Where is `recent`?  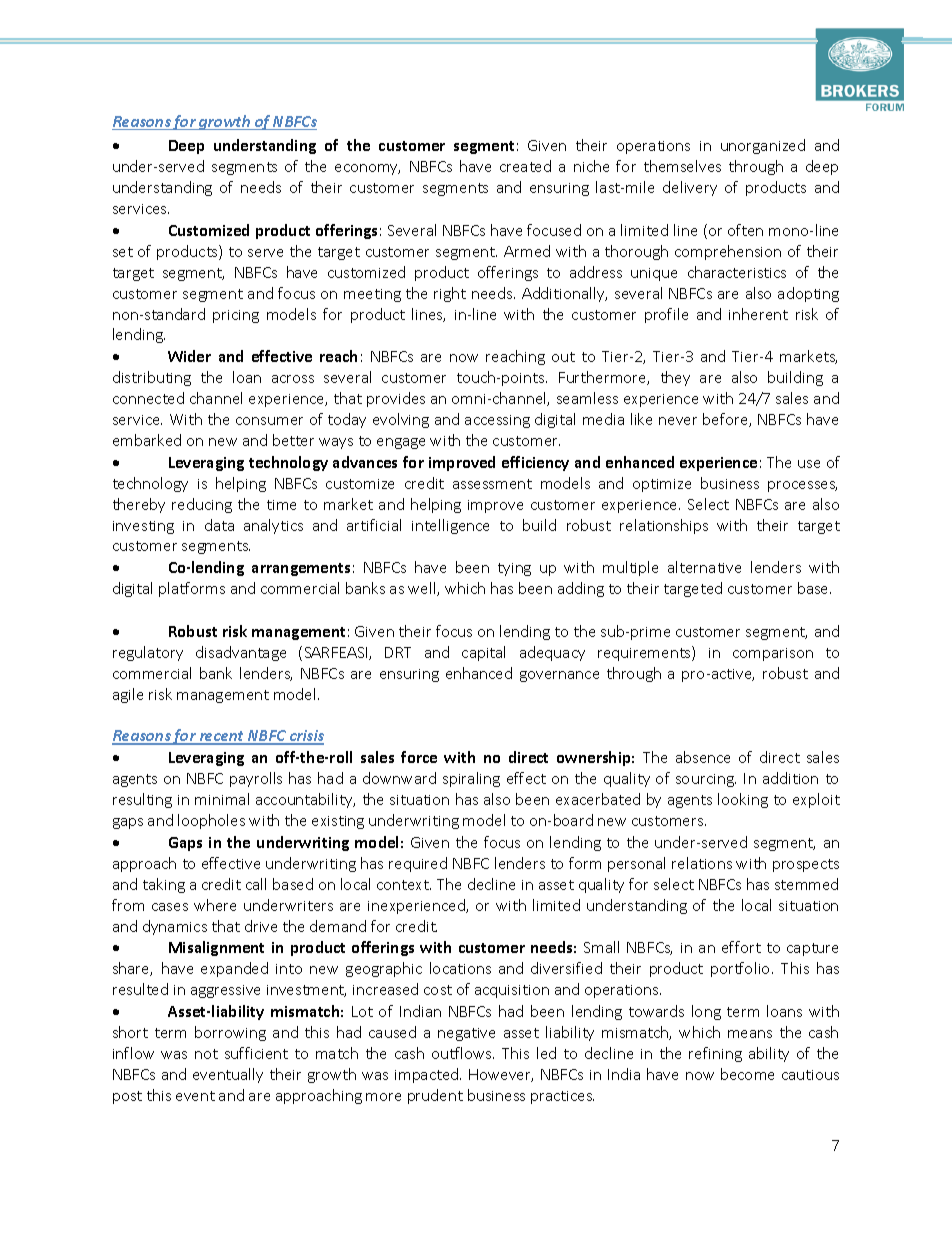 recent is located at coordinates (222, 738).
